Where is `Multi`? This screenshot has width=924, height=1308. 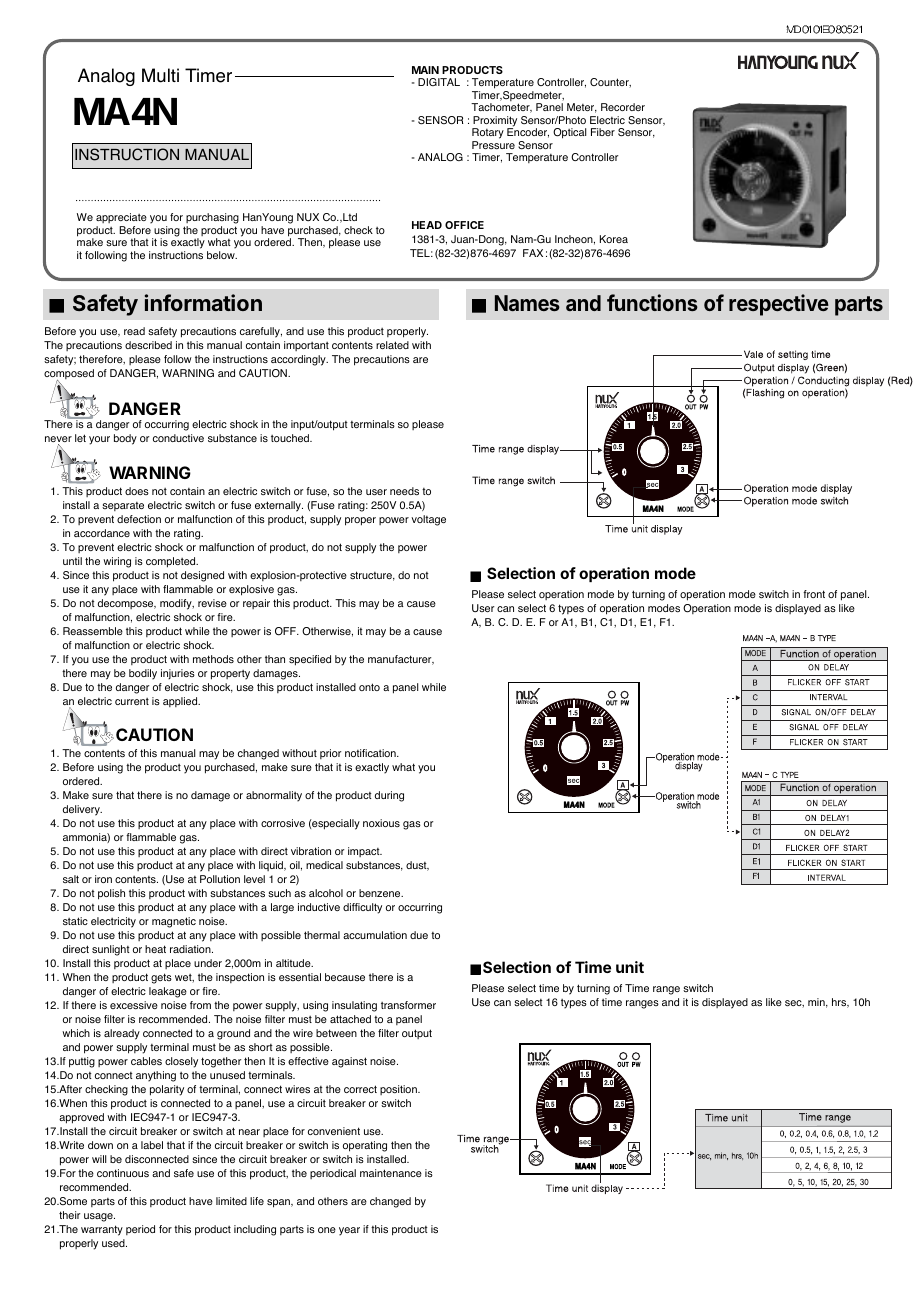 Multi is located at coordinates (160, 75).
